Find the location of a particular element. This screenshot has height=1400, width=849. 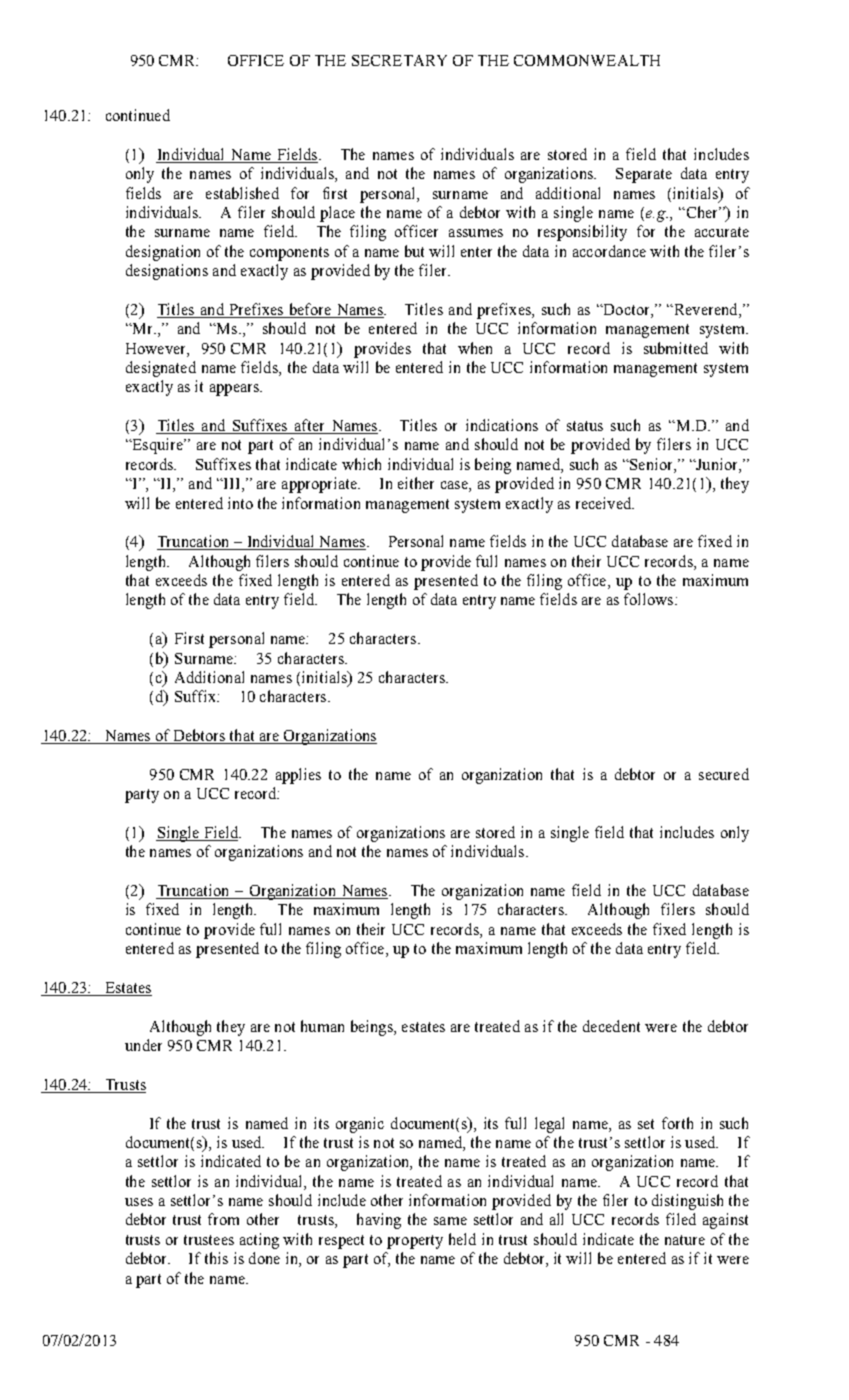

established is located at coordinates (242, 193).
